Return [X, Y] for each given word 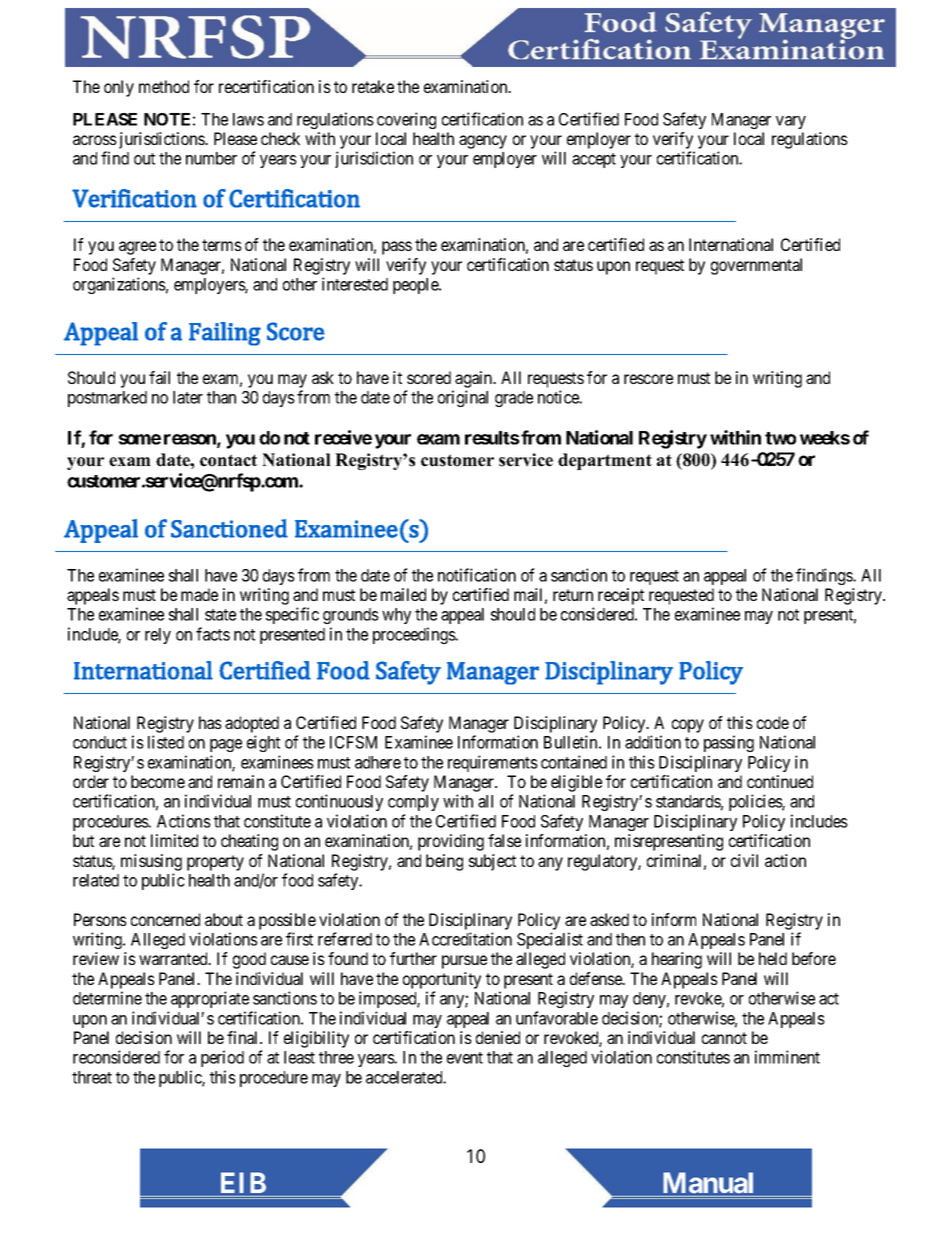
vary [791, 122]
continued [780, 781]
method [164, 86]
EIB [243, 1182]
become [158, 781]
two [780, 438]
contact [228, 460]
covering [406, 120]
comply [413, 803]
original [463, 398]
